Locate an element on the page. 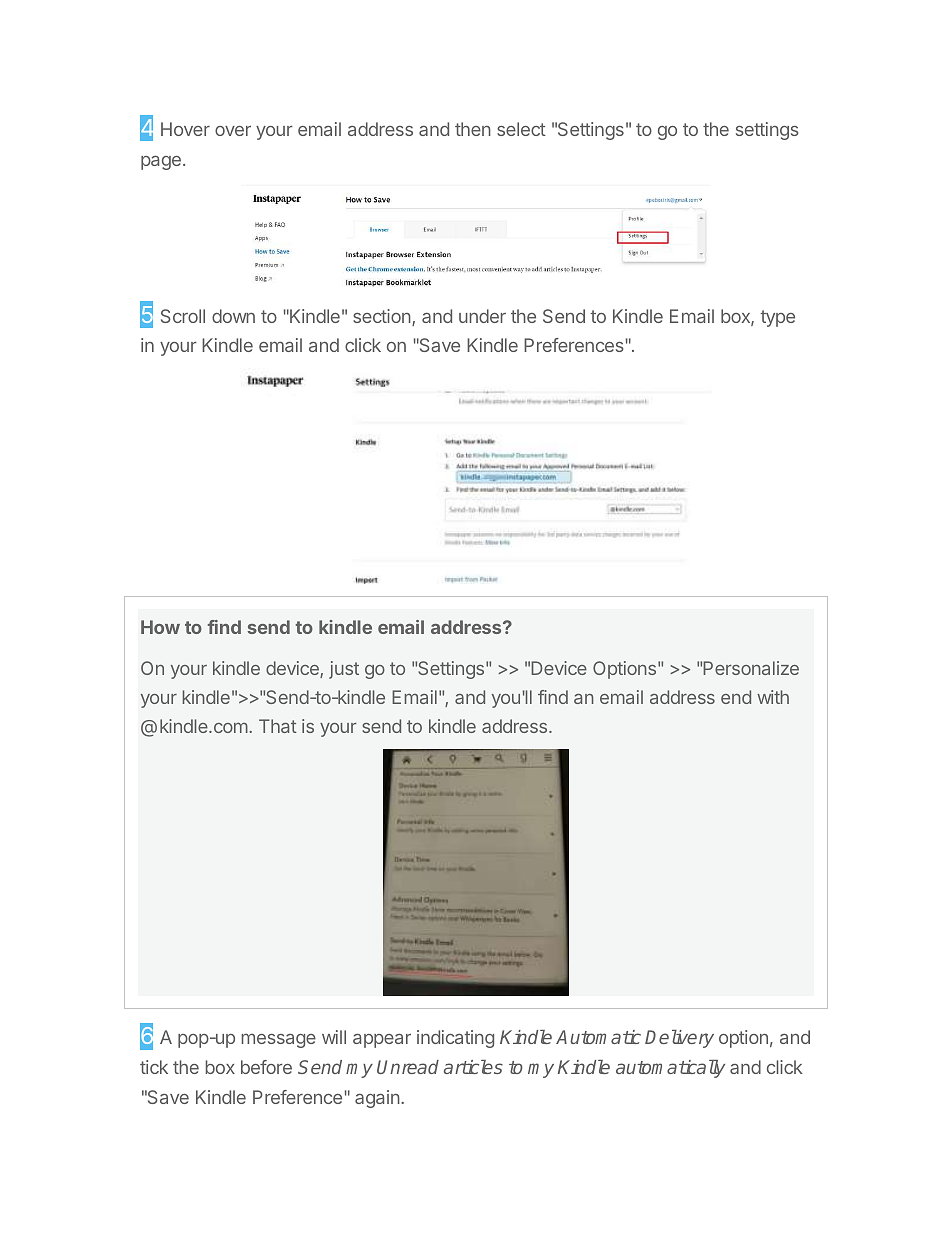  articles is located at coordinates (473, 1067).
